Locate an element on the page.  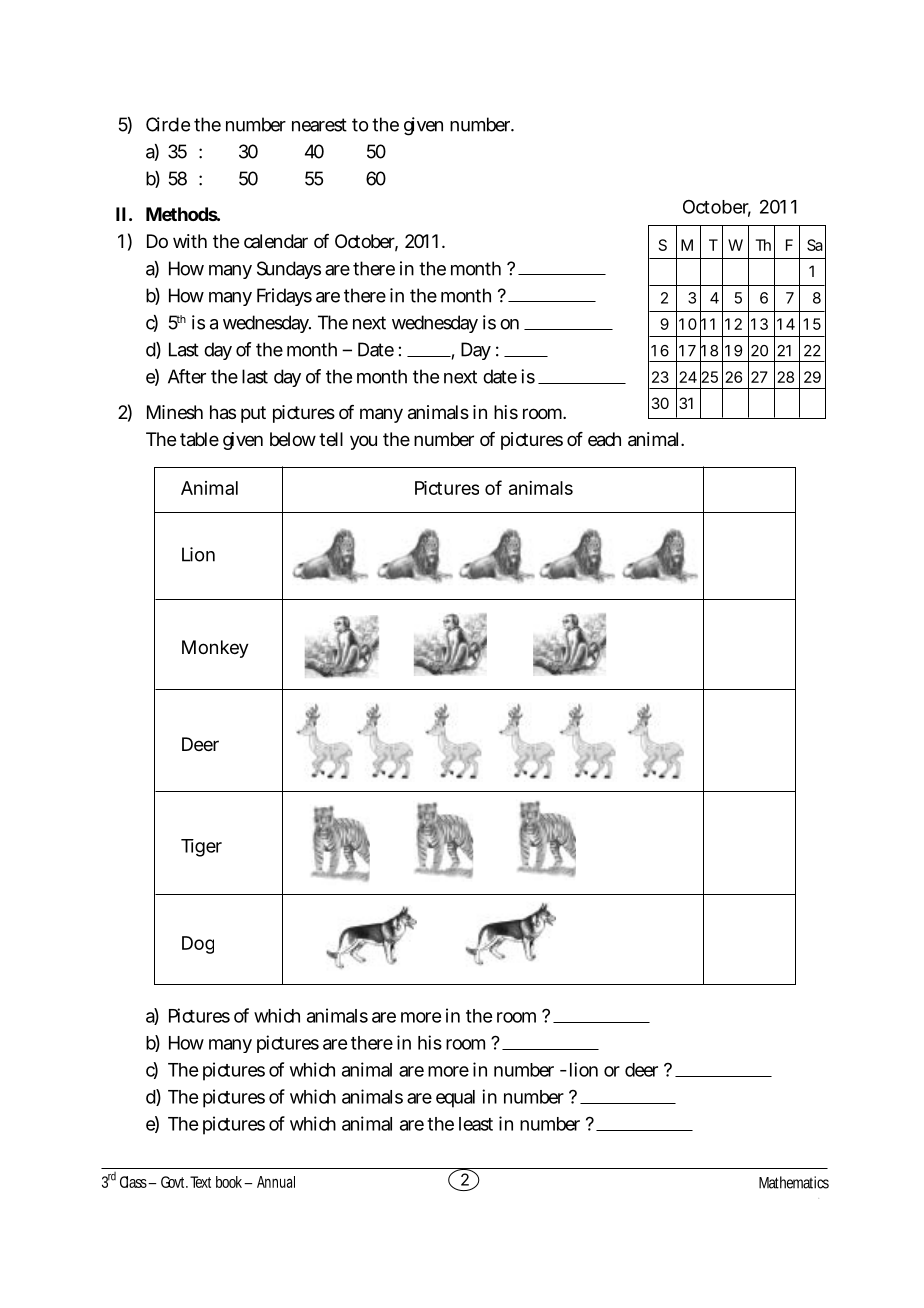
nearest is located at coordinates (319, 125).
